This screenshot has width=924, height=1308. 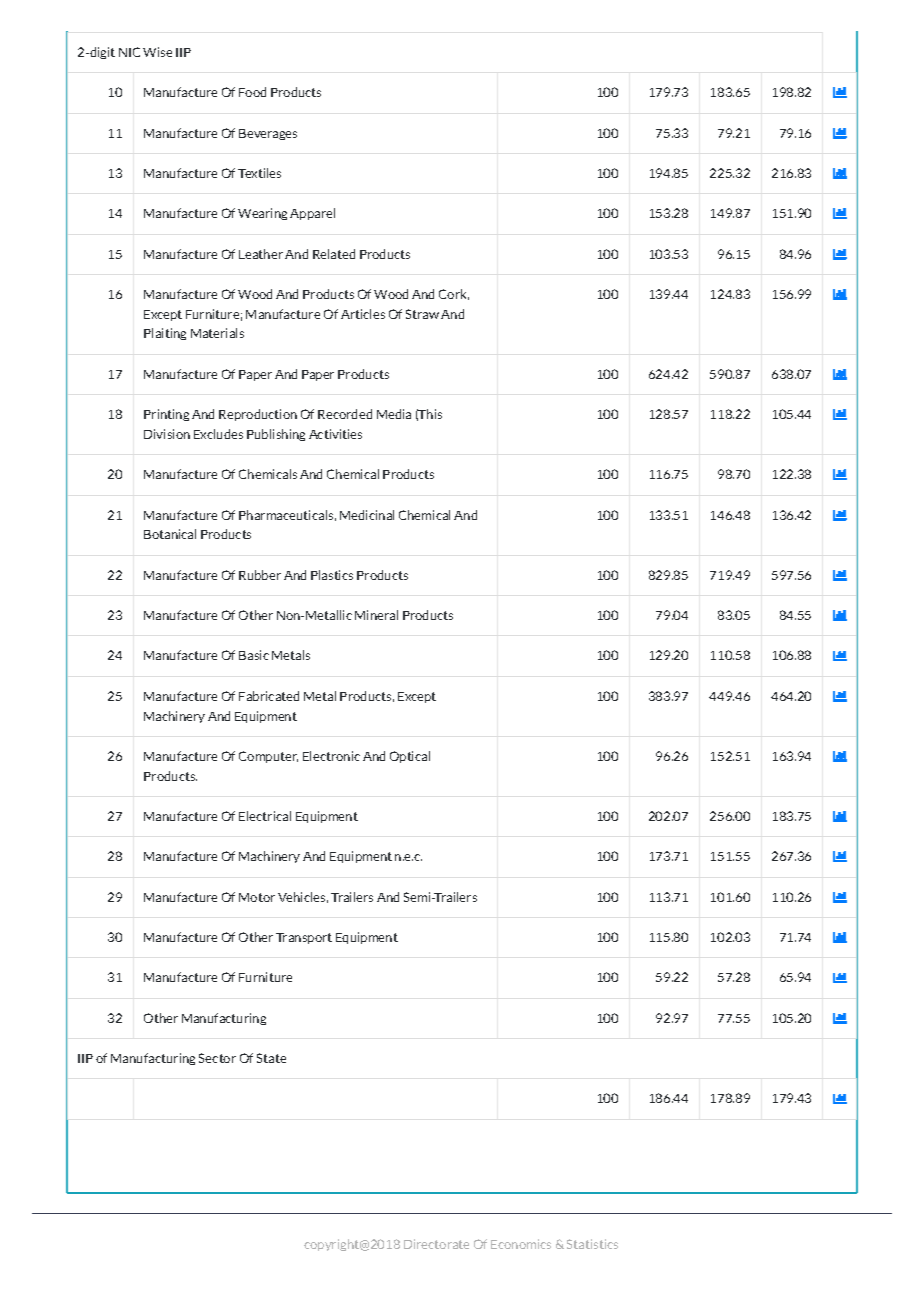 What do you see at coordinates (252, 92) in the screenshot?
I see `Food` at bounding box center [252, 92].
